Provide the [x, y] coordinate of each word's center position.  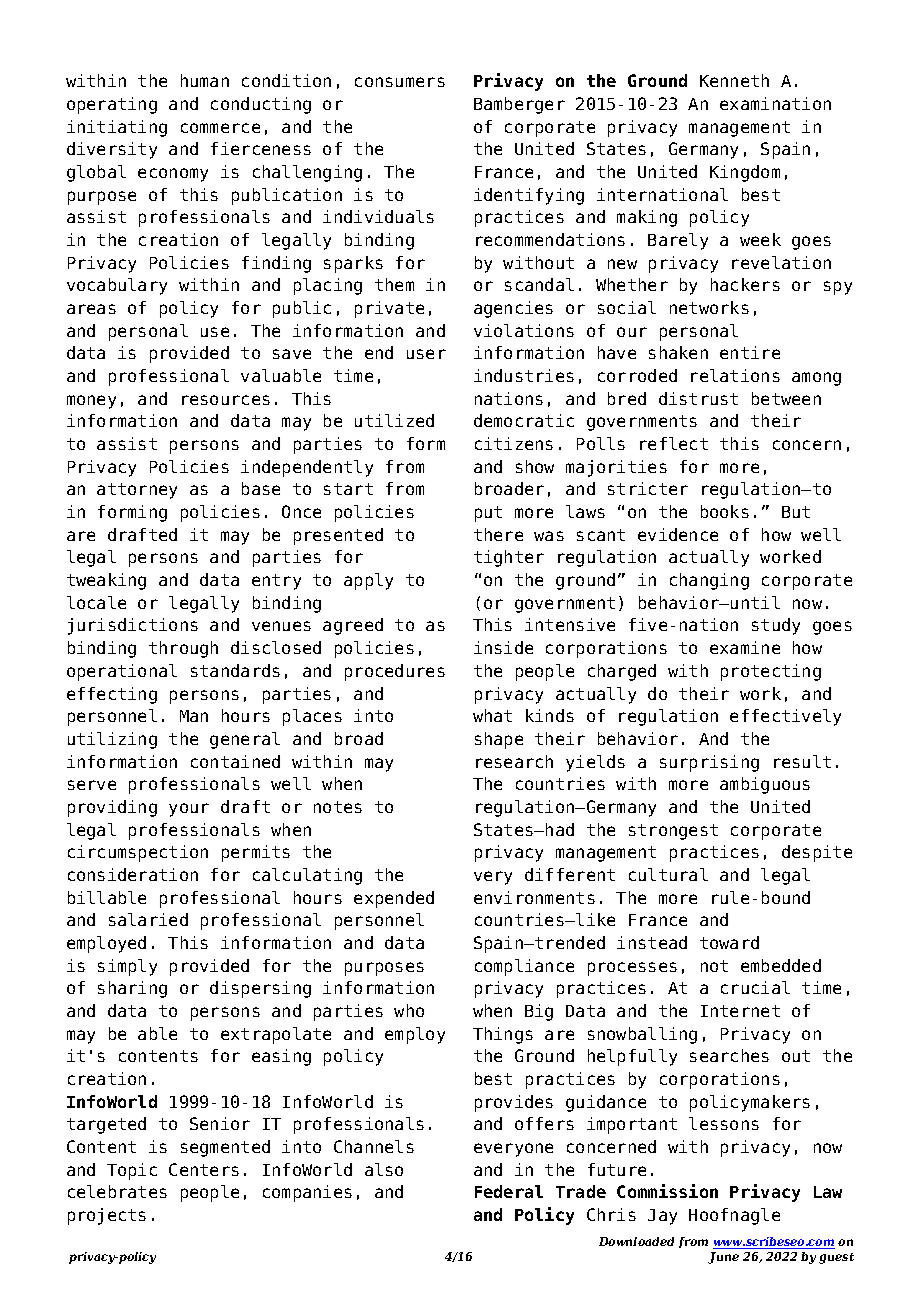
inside [503, 647]
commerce [220, 128]
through [183, 649]
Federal [509, 1191]
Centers [204, 1169]
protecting [771, 672]
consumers [400, 82]
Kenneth [734, 80]
